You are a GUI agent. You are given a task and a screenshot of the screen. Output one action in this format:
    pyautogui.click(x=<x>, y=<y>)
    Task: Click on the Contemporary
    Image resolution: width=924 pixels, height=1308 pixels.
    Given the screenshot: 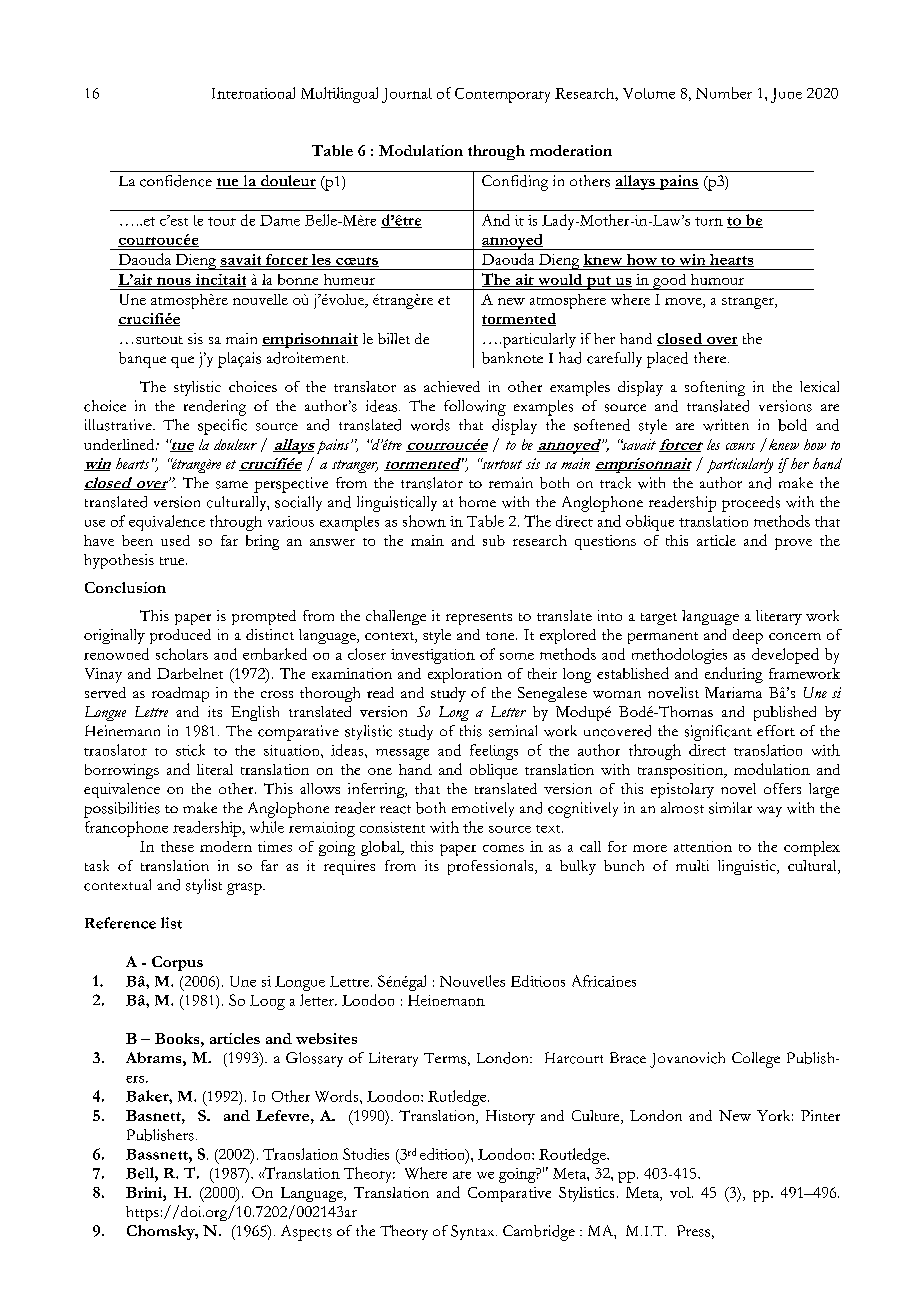 What is the action you would take?
    pyautogui.click(x=502, y=95)
